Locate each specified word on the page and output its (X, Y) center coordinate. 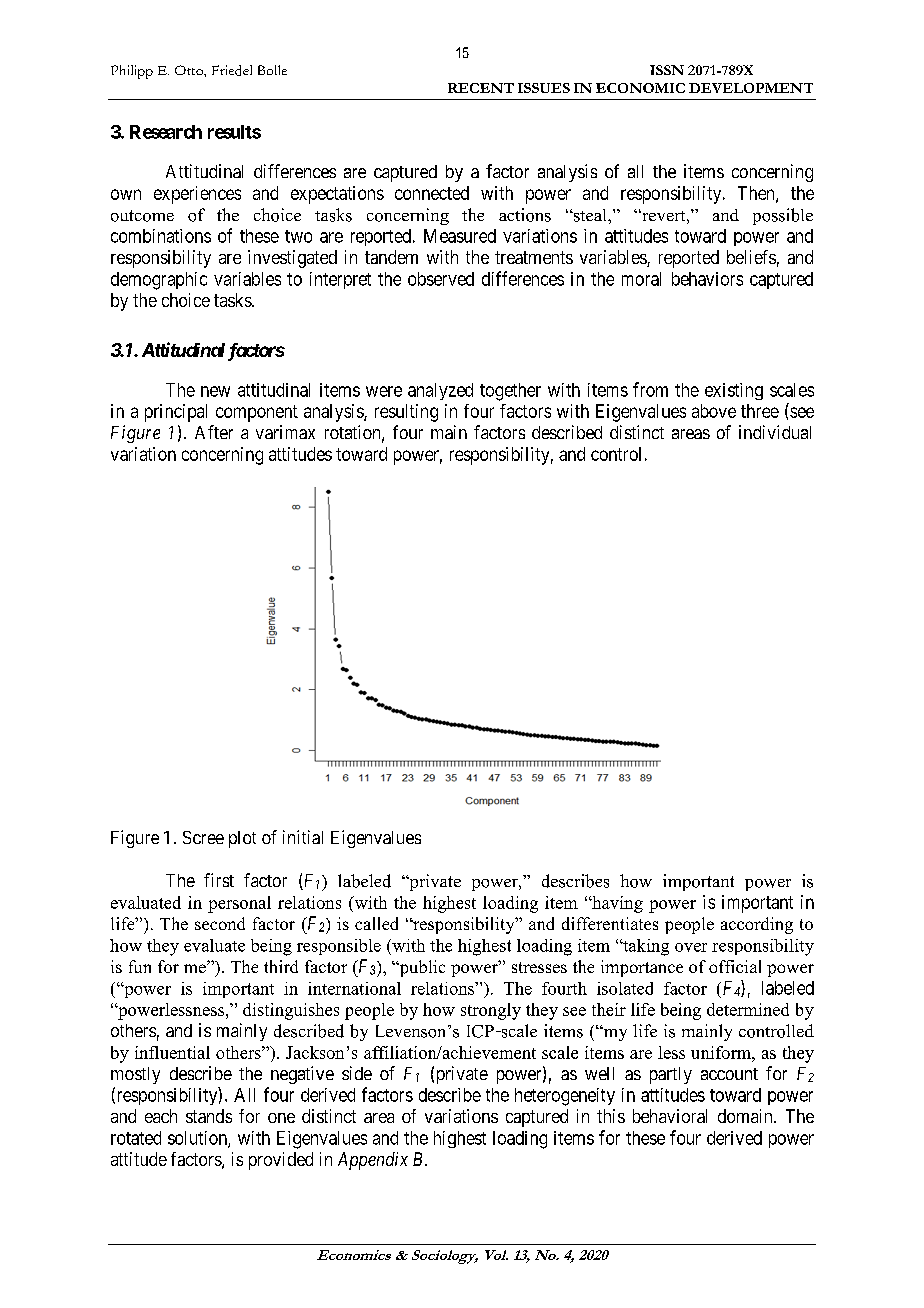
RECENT (481, 88)
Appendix (373, 1161)
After (214, 432)
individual (775, 432)
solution (198, 1139)
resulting (406, 413)
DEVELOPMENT (751, 88)
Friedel (232, 70)
